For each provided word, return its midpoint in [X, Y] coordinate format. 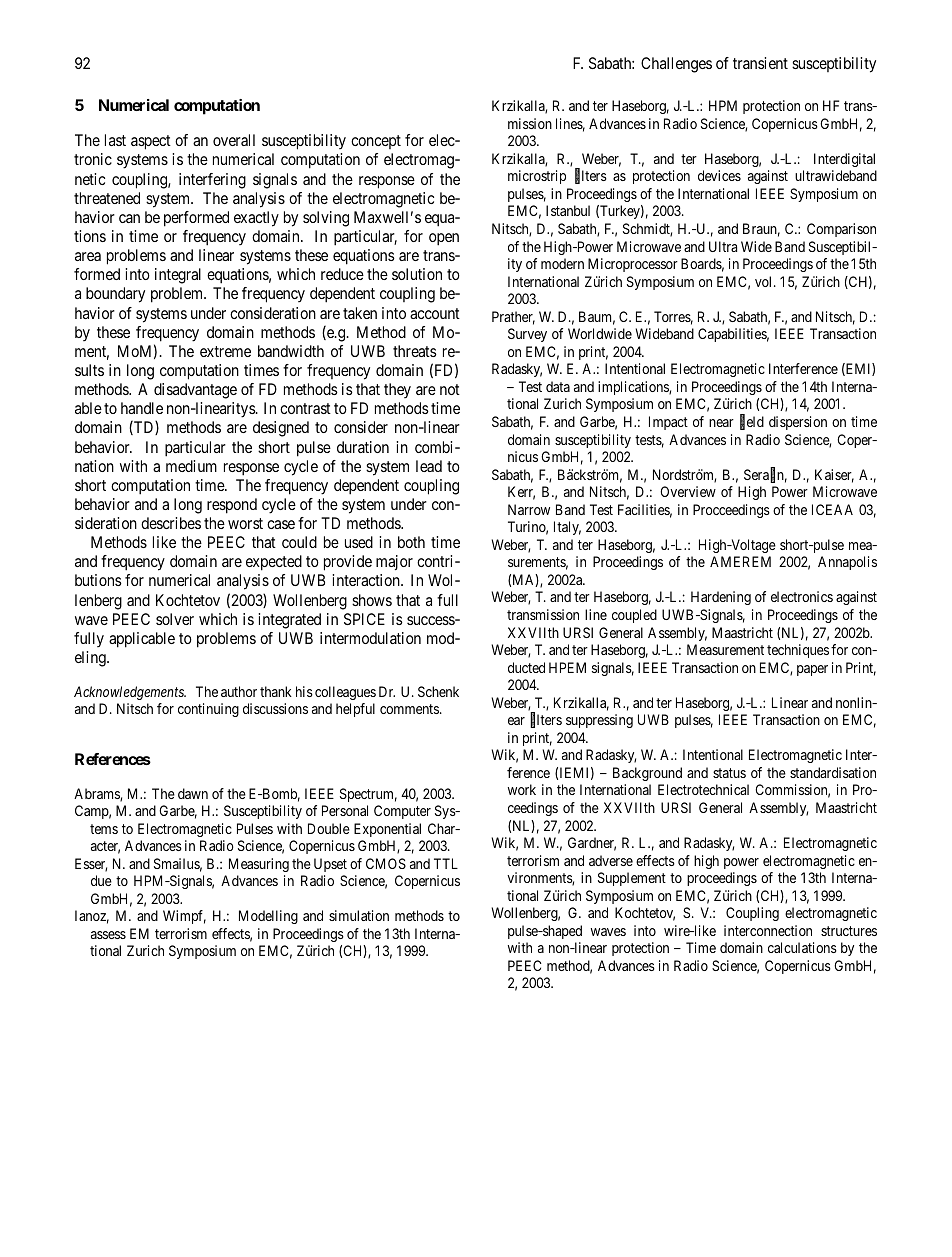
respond [232, 506]
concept [376, 142]
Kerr [521, 493]
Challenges [676, 65]
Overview [688, 491]
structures [849, 931]
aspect [151, 142]
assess [108, 935]
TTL [446, 863]
